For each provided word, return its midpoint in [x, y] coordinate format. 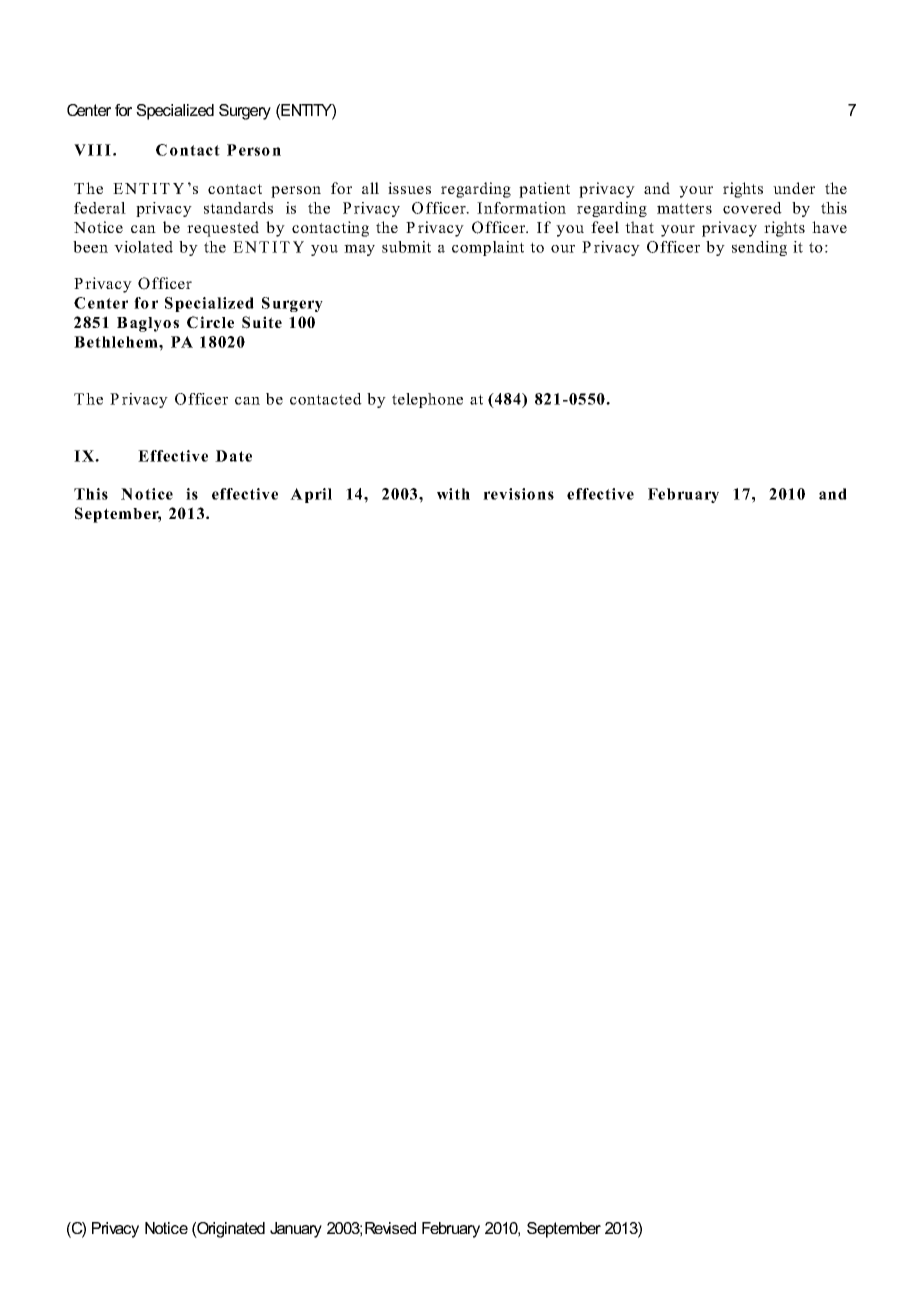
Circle [210, 322]
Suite [262, 322]
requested [223, 229]
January [296, 1230]
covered [752, 208]
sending [759, 248]
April [311, 495]
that [639, 227]
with [453, 494]
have [829, 227]
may [359, 250]
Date [233, 456]
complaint [488, 248]
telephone [427, 400]
